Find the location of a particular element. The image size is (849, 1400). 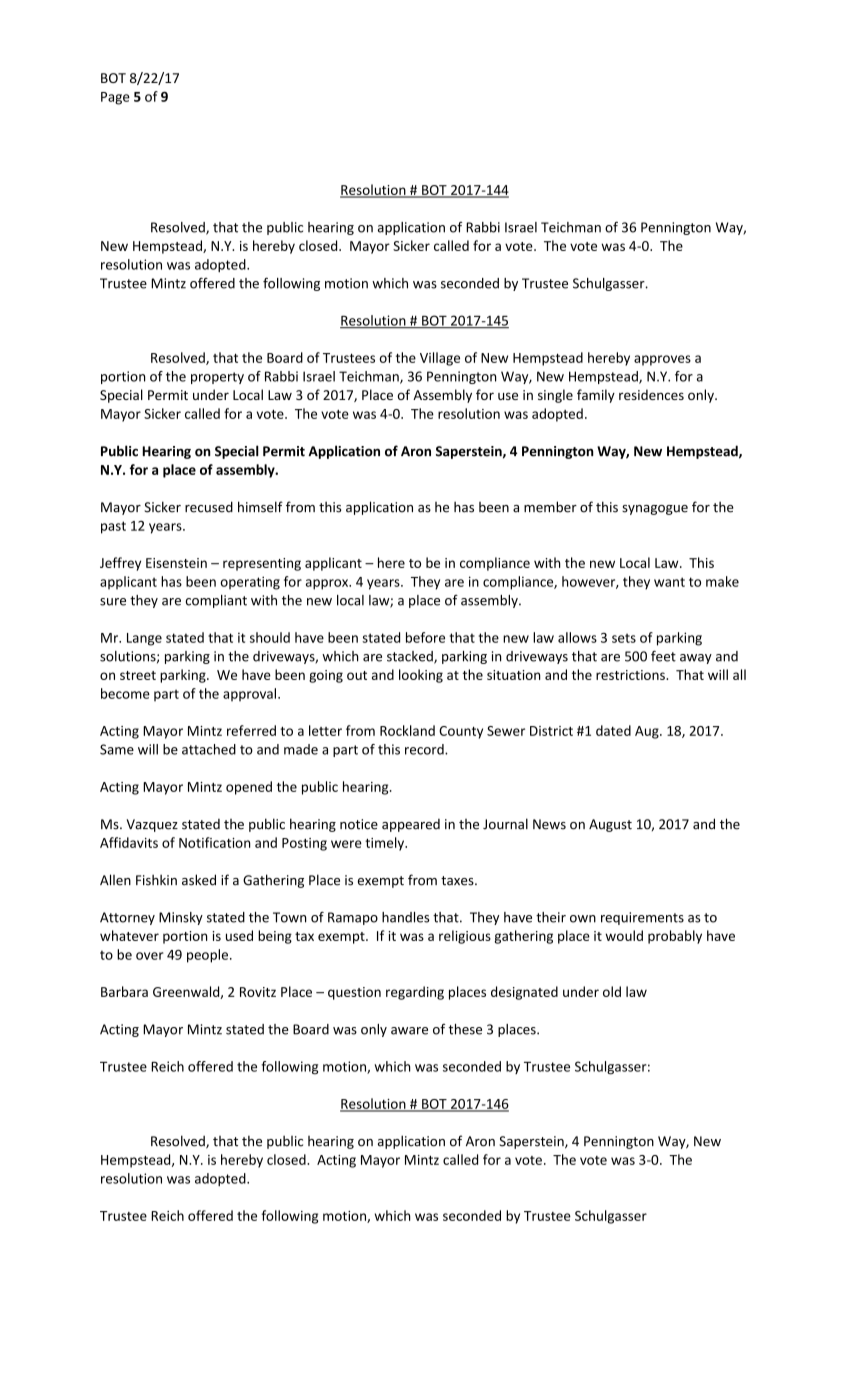

old is located at coordinates (612, 991).
